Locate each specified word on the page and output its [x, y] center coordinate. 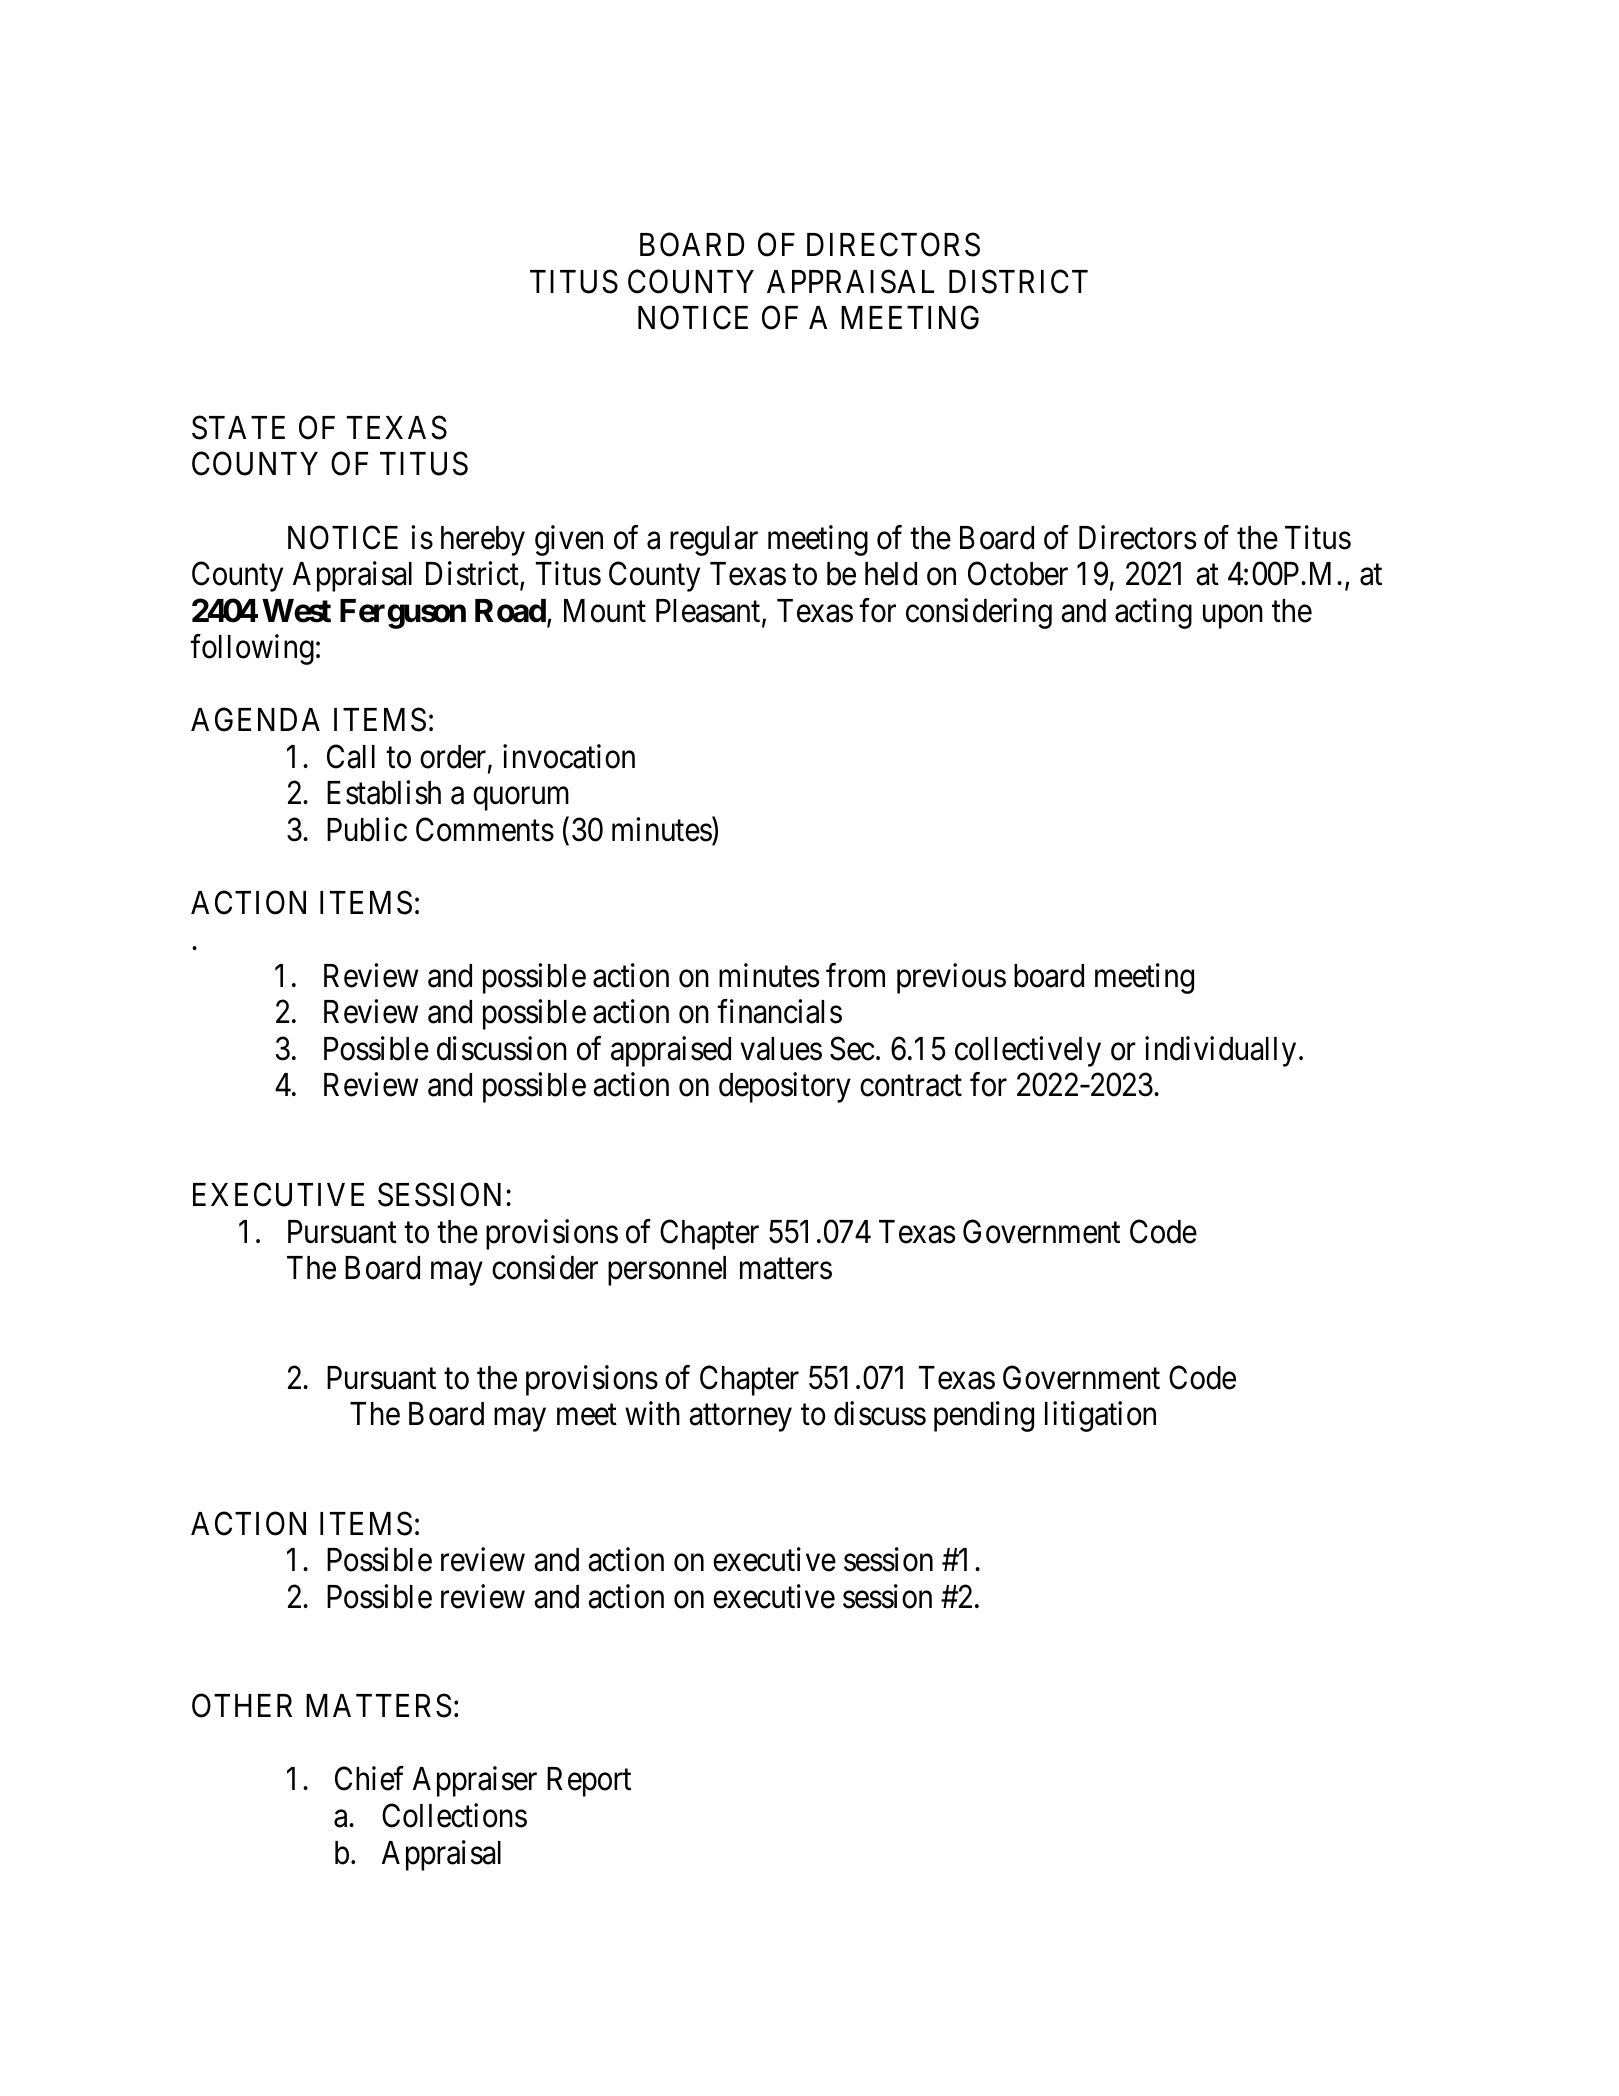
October [1018, 573]
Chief [369, 1779]
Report [589, 1782]
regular [714, 541]
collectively [1028, 1051]
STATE [238, 428]
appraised [671, 1051]
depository [785, 1088]
